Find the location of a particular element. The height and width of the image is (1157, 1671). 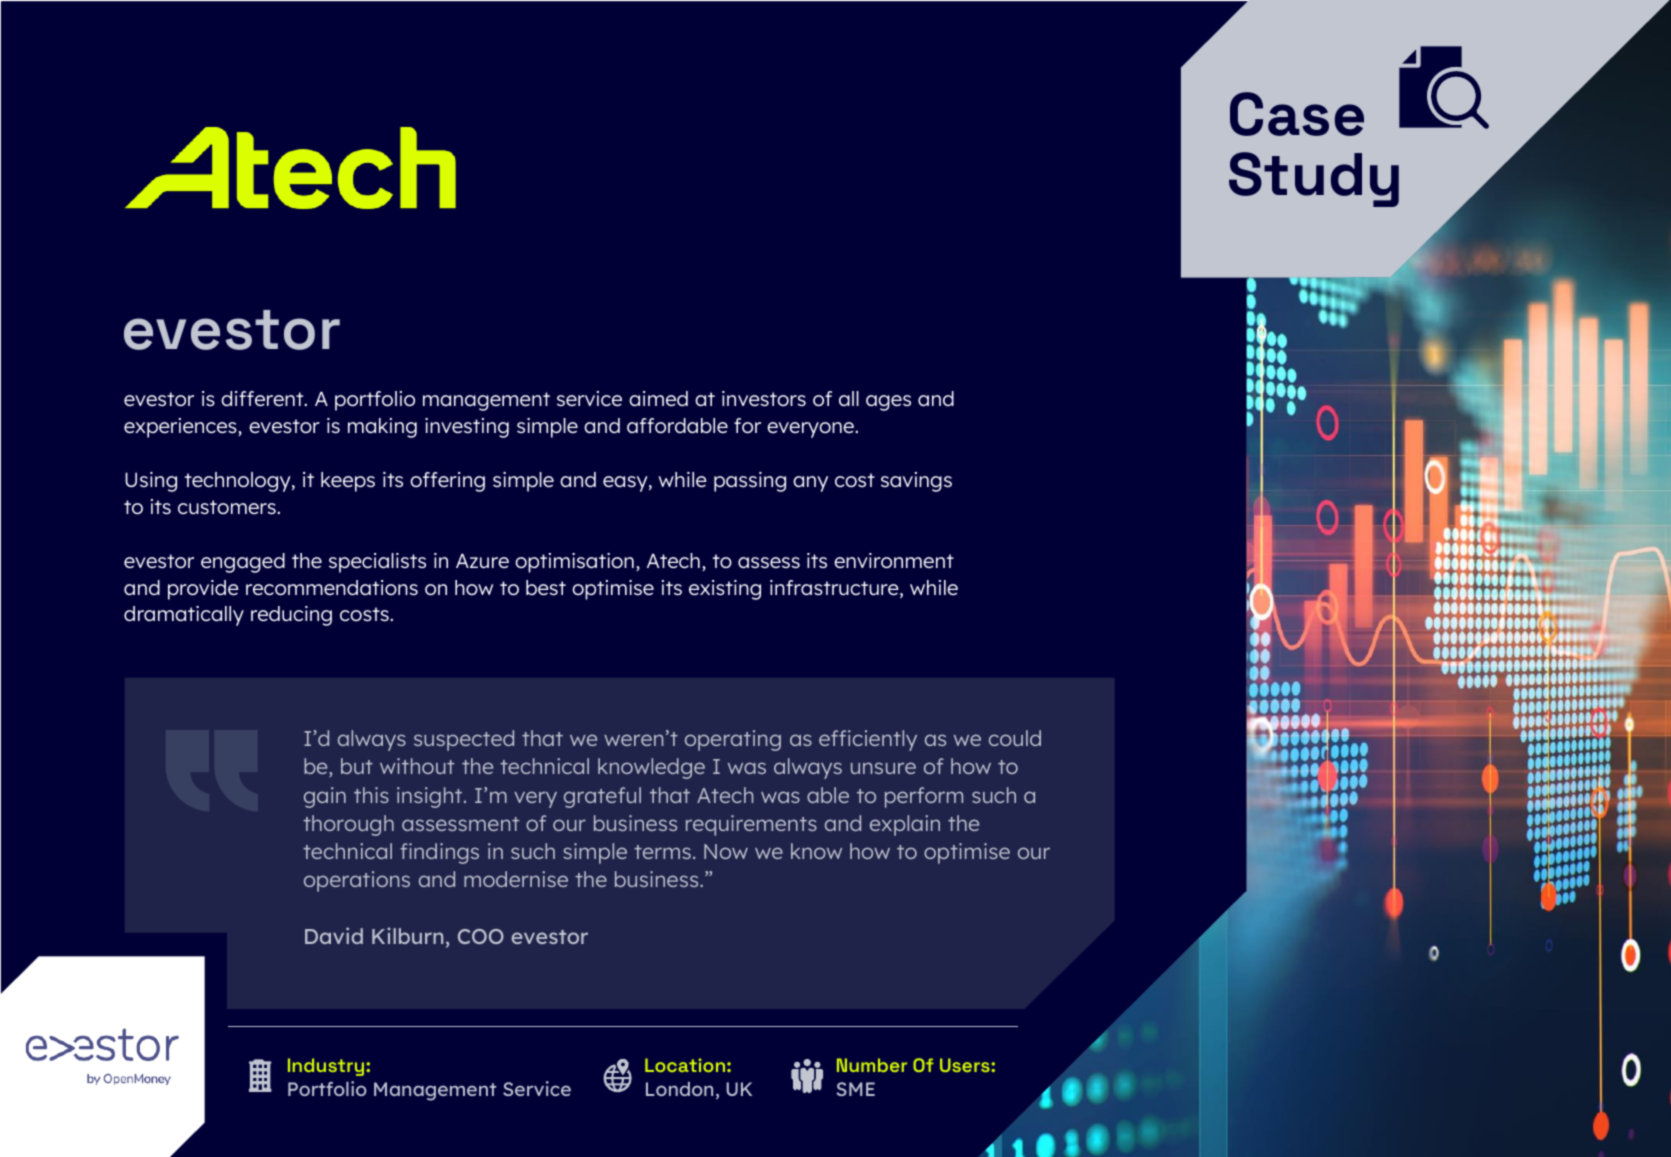

Case is located at coordinates (1297, 114).
